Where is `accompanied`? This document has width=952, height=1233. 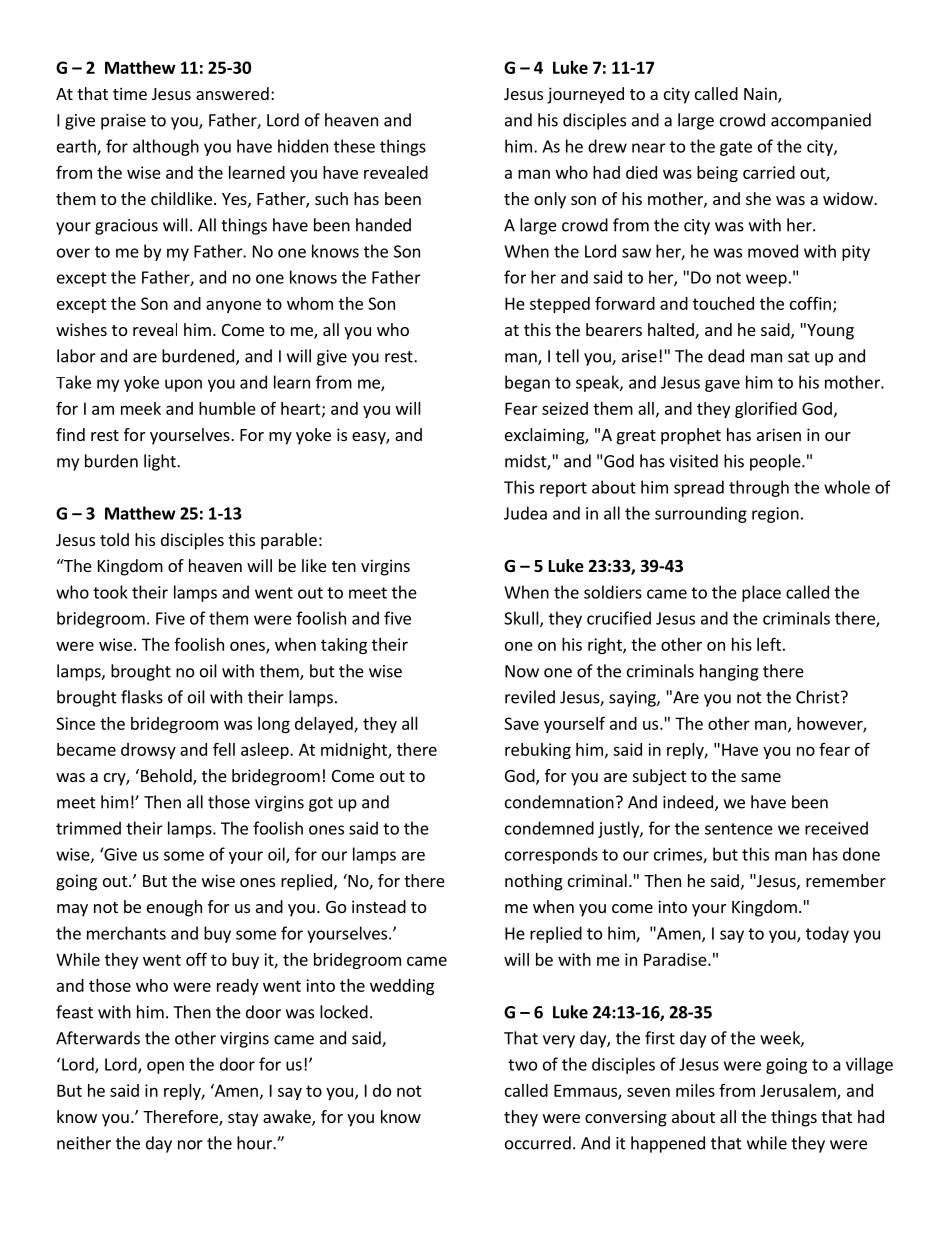 accompanied is located at coordinates (821, 121).
